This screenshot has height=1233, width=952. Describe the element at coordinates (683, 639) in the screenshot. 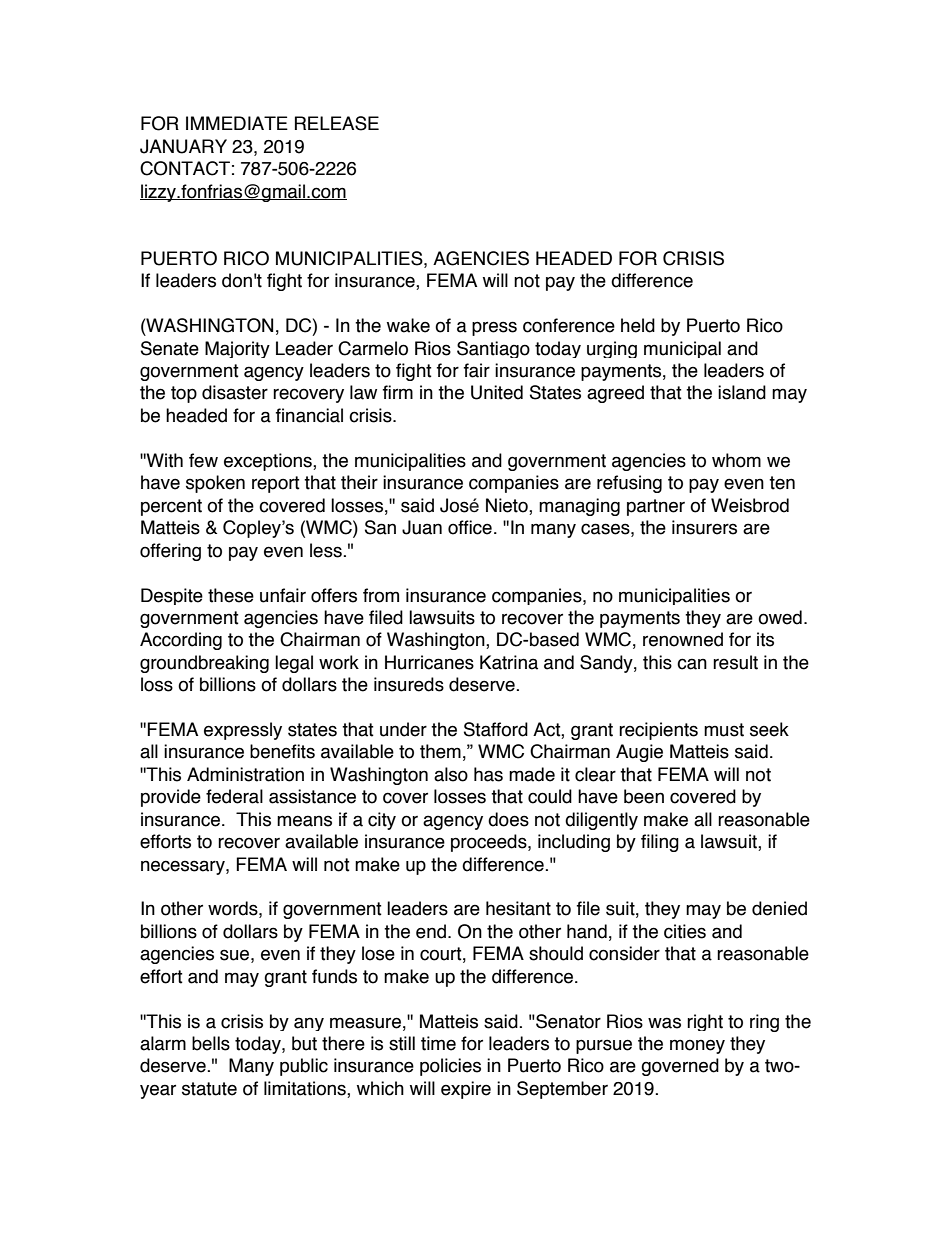

I see `renowned` at that location.
